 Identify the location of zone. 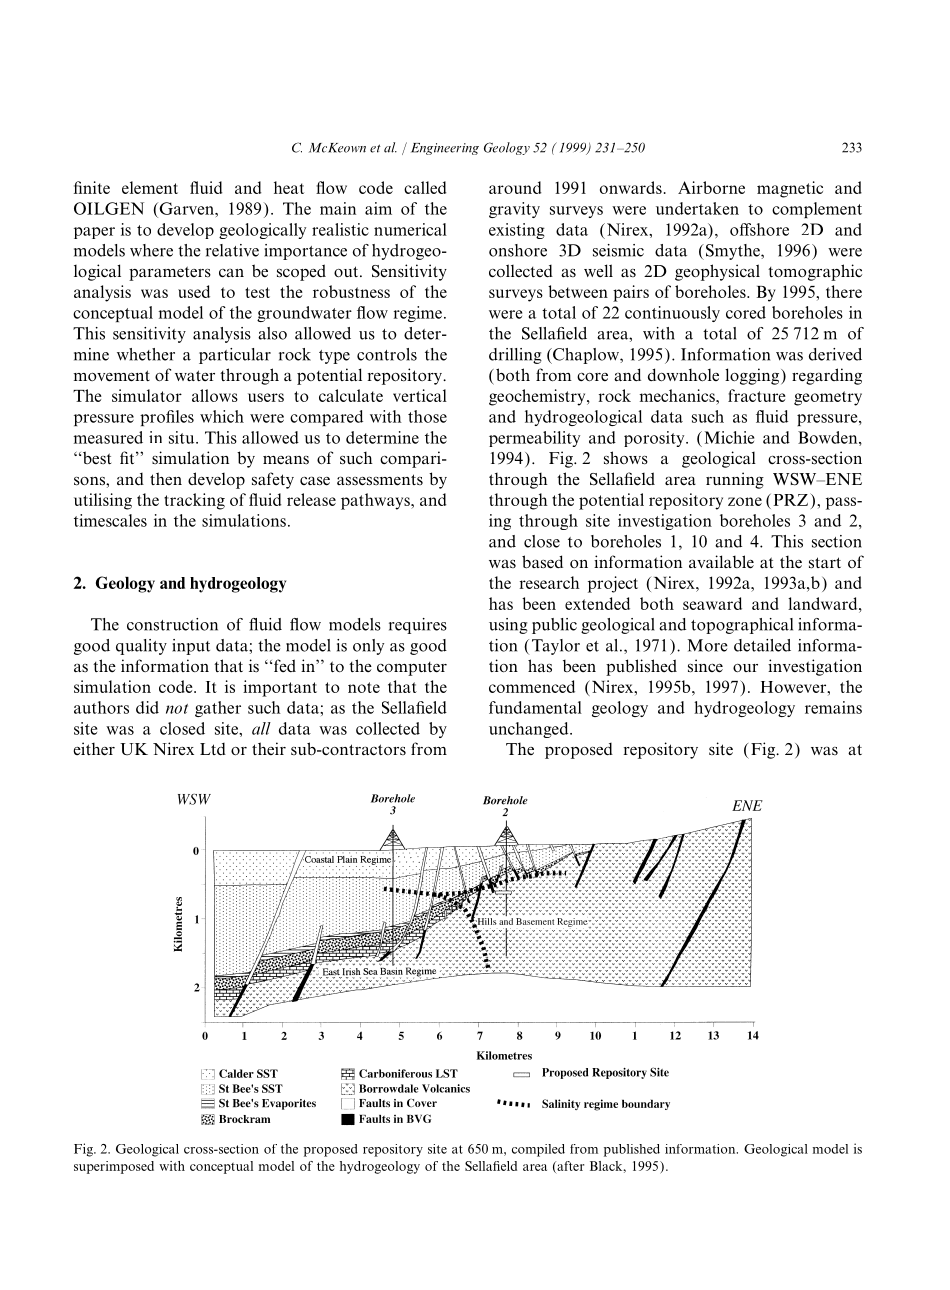
(745, 501).
